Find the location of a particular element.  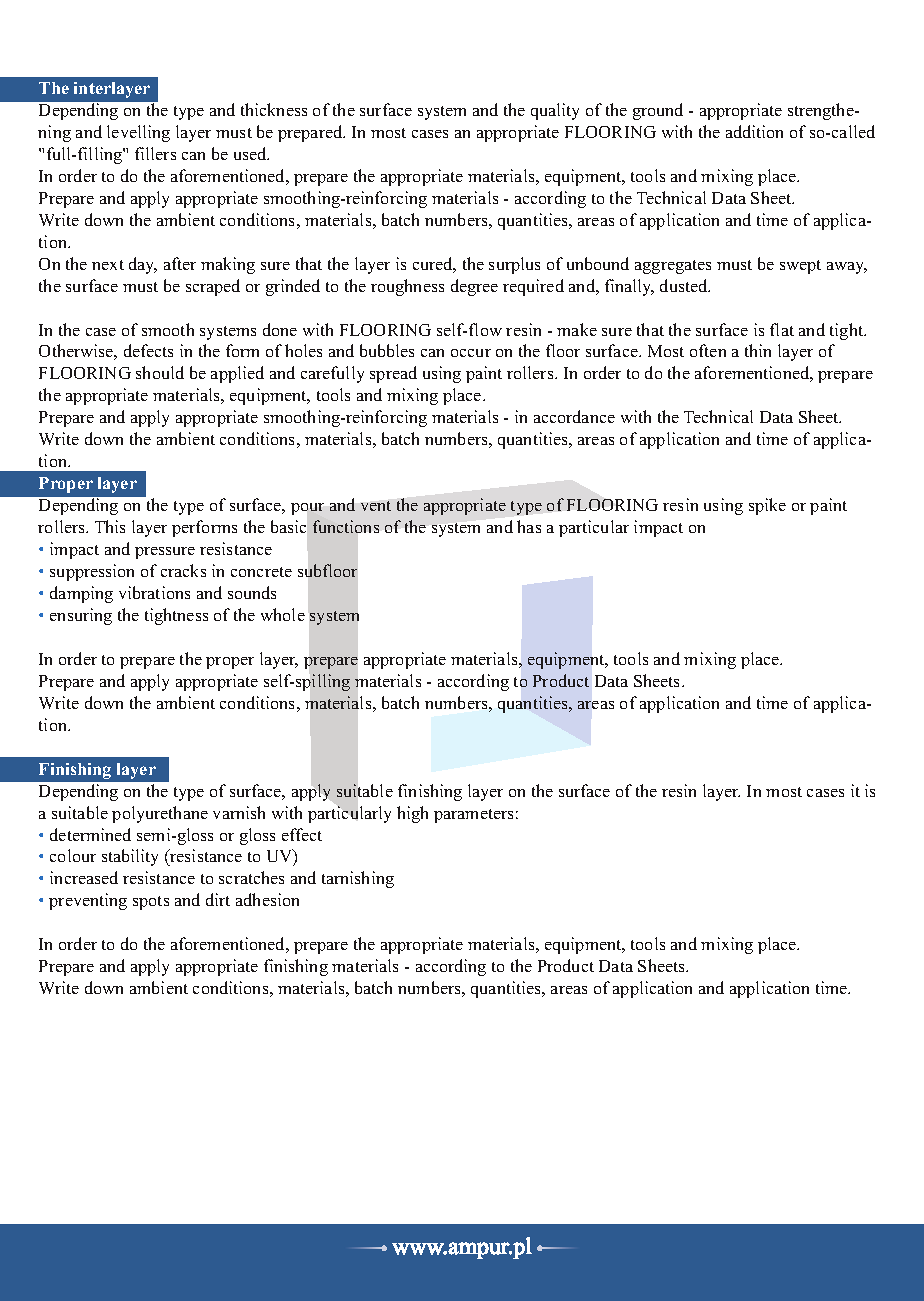

has is located at coordinates (529, 526).
